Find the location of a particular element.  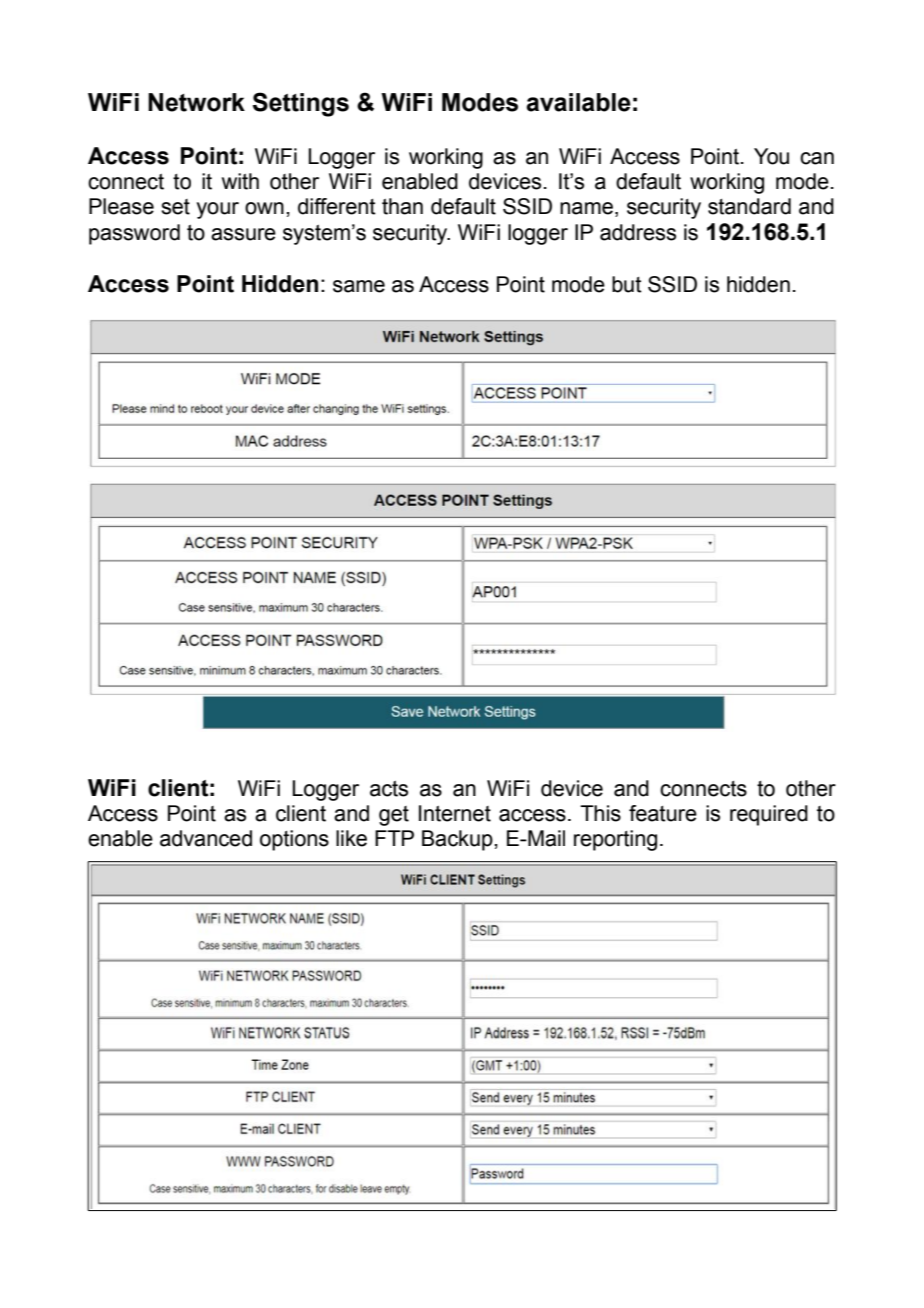

standard is located at coordinates (749, 206).
